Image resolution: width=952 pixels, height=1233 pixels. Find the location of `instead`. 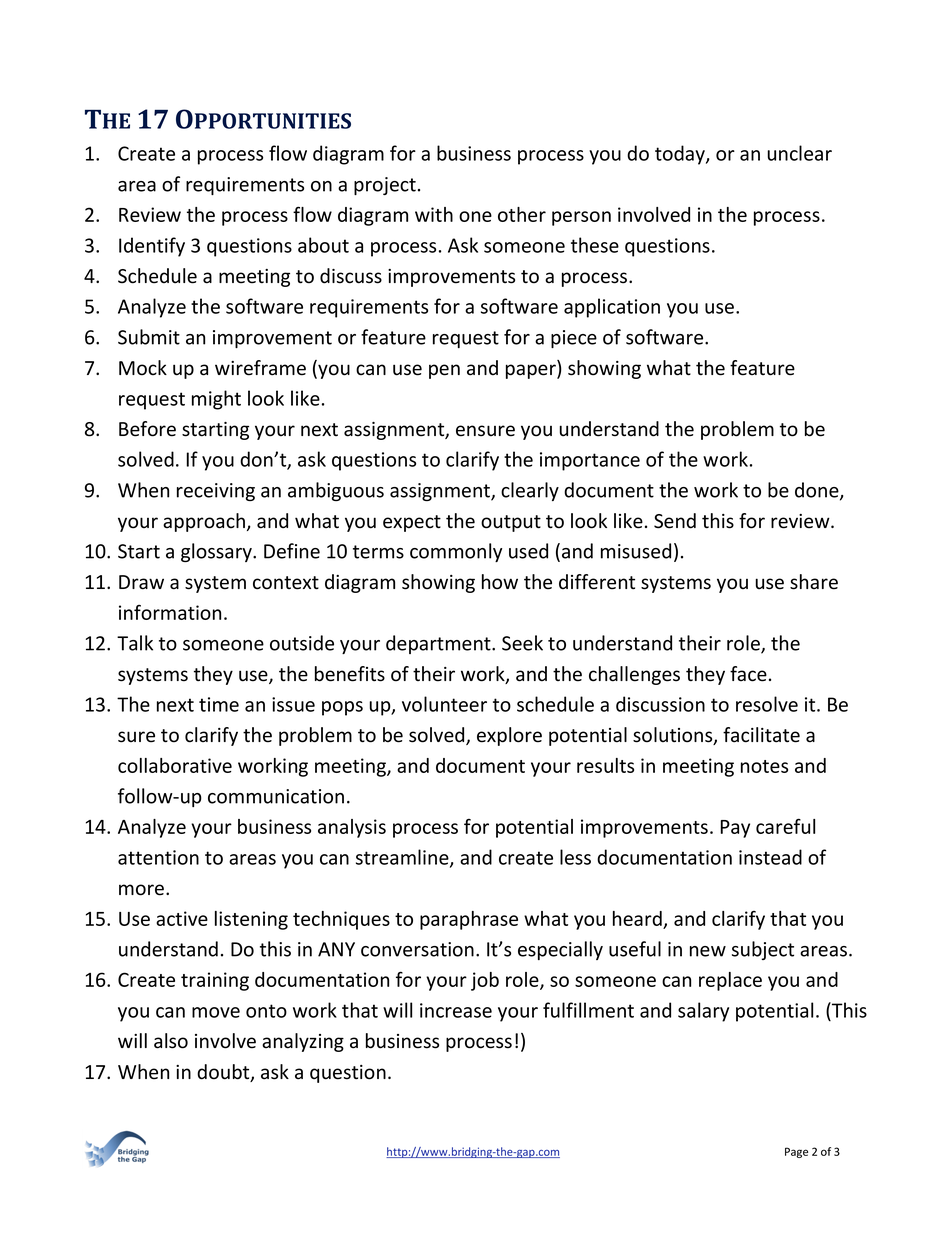

instead is located at coordinates (770, 857).
